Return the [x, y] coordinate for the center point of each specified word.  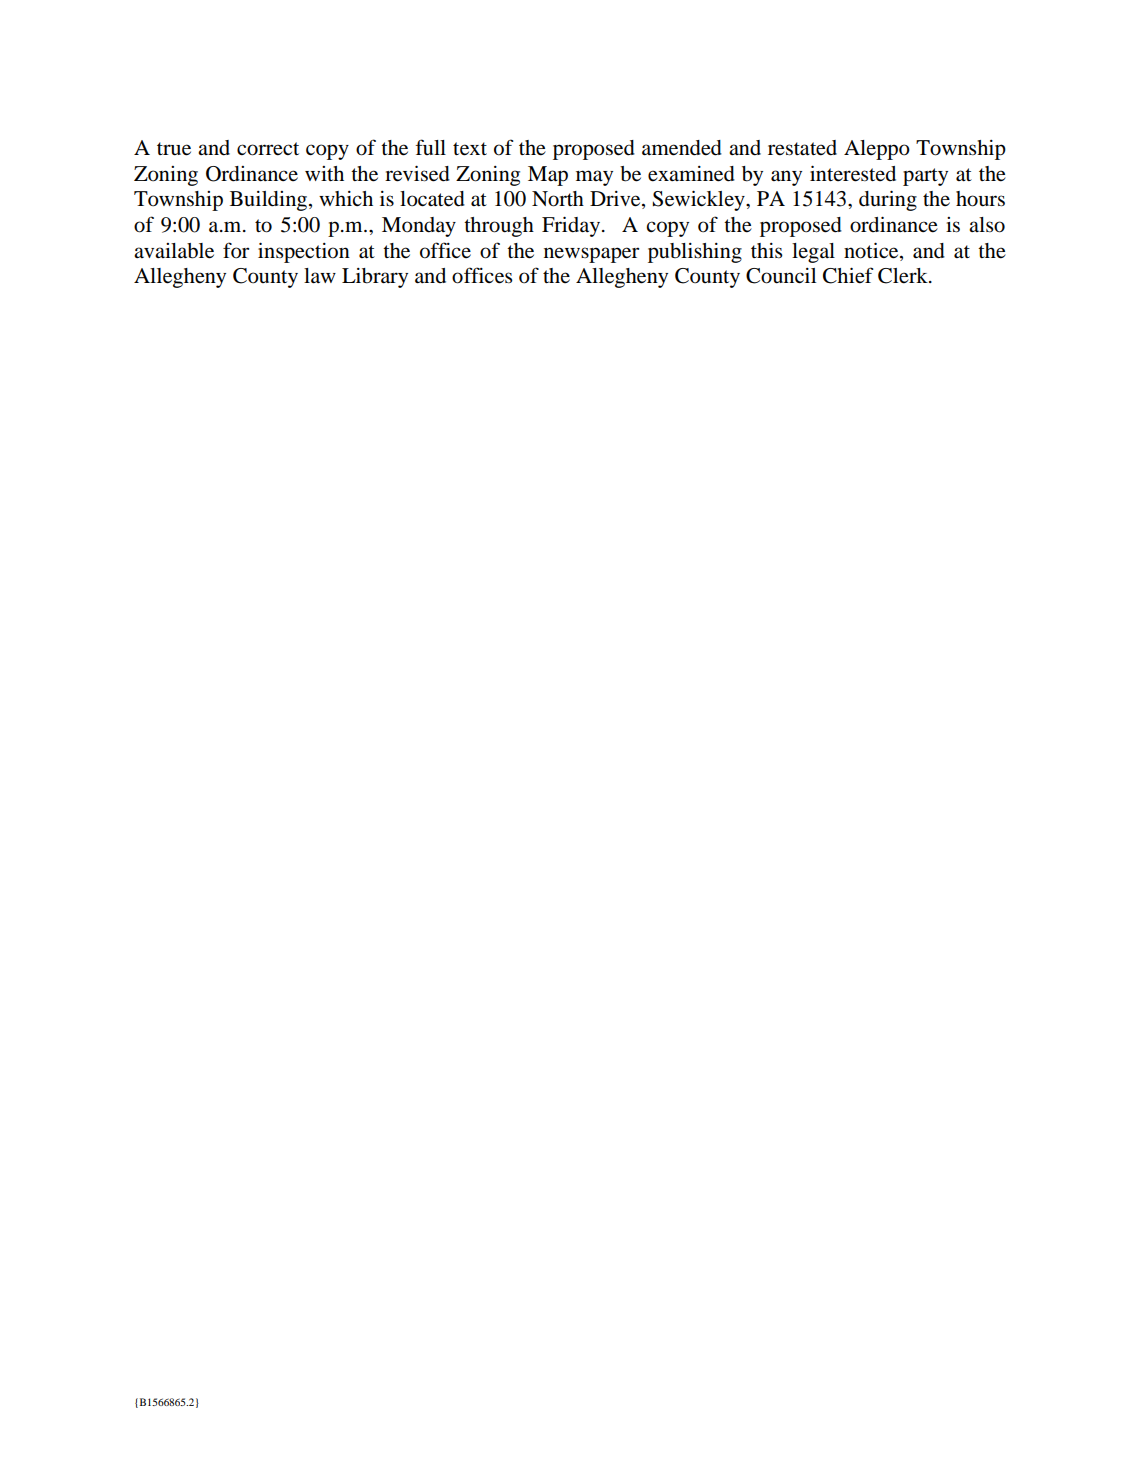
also [987, 225]
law [320, 275]
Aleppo [877, 150]
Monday [419, 227]
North [558, 199]
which [346, 198]
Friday [571, 226]
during [888, 200]
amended [682, 148]
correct [268, 149]
